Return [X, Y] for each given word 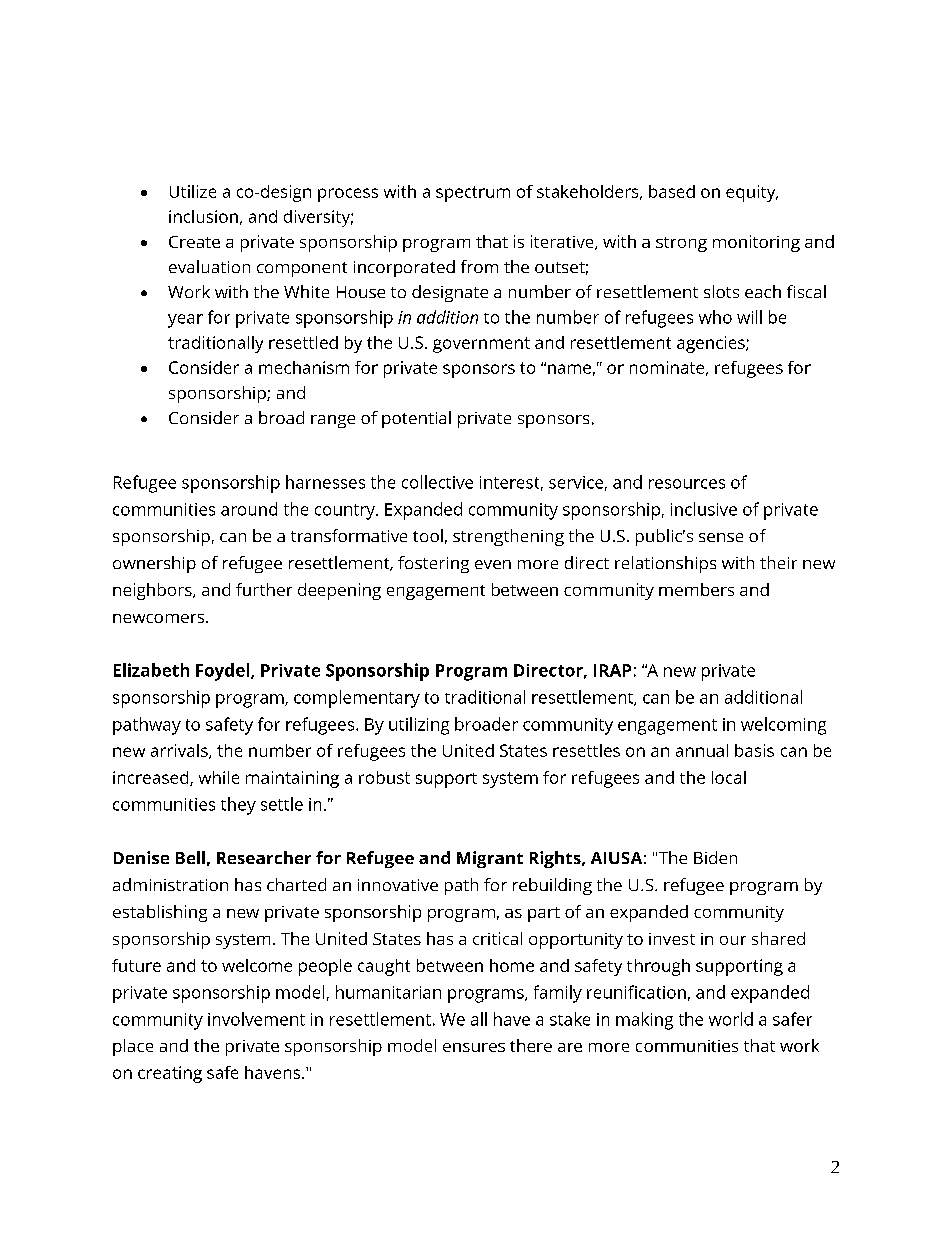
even [493, 564]
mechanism [304, 367]
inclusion [203, 216]
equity [752, 193]
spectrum [473, 194]
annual [702, 750]
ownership [154, 564]
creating [170, 1074]
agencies [712, 344]
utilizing [419, 726]
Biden [715, 857]
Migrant [490, 859]
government [481, 345]
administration [170, 884]
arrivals [180, 751]
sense [721, 537]
